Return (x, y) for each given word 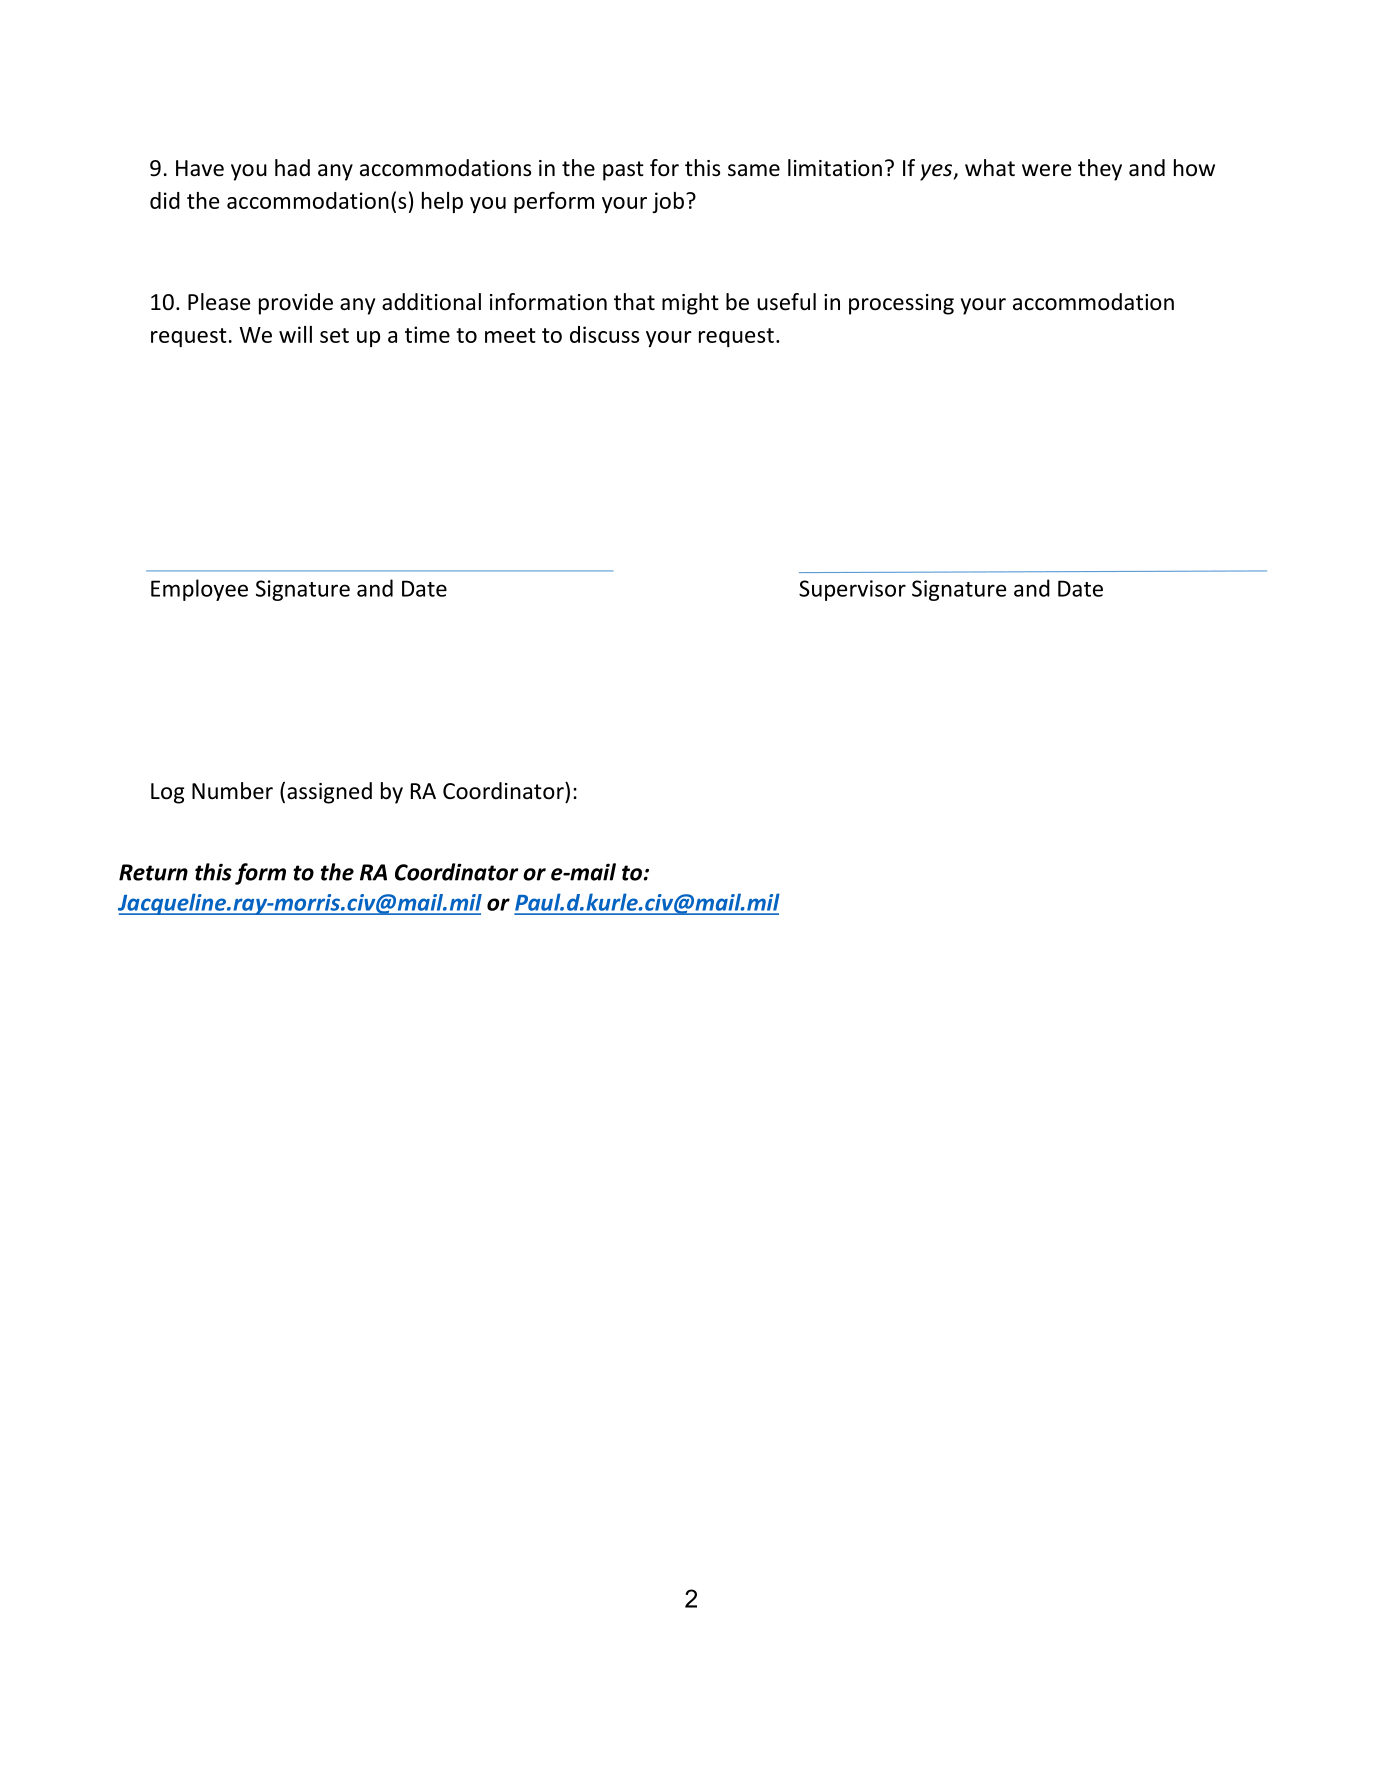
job (668, 202)
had (292, 168)
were (1046, 170)
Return (153, 872)
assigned (329, 793)
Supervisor (852, 590)
